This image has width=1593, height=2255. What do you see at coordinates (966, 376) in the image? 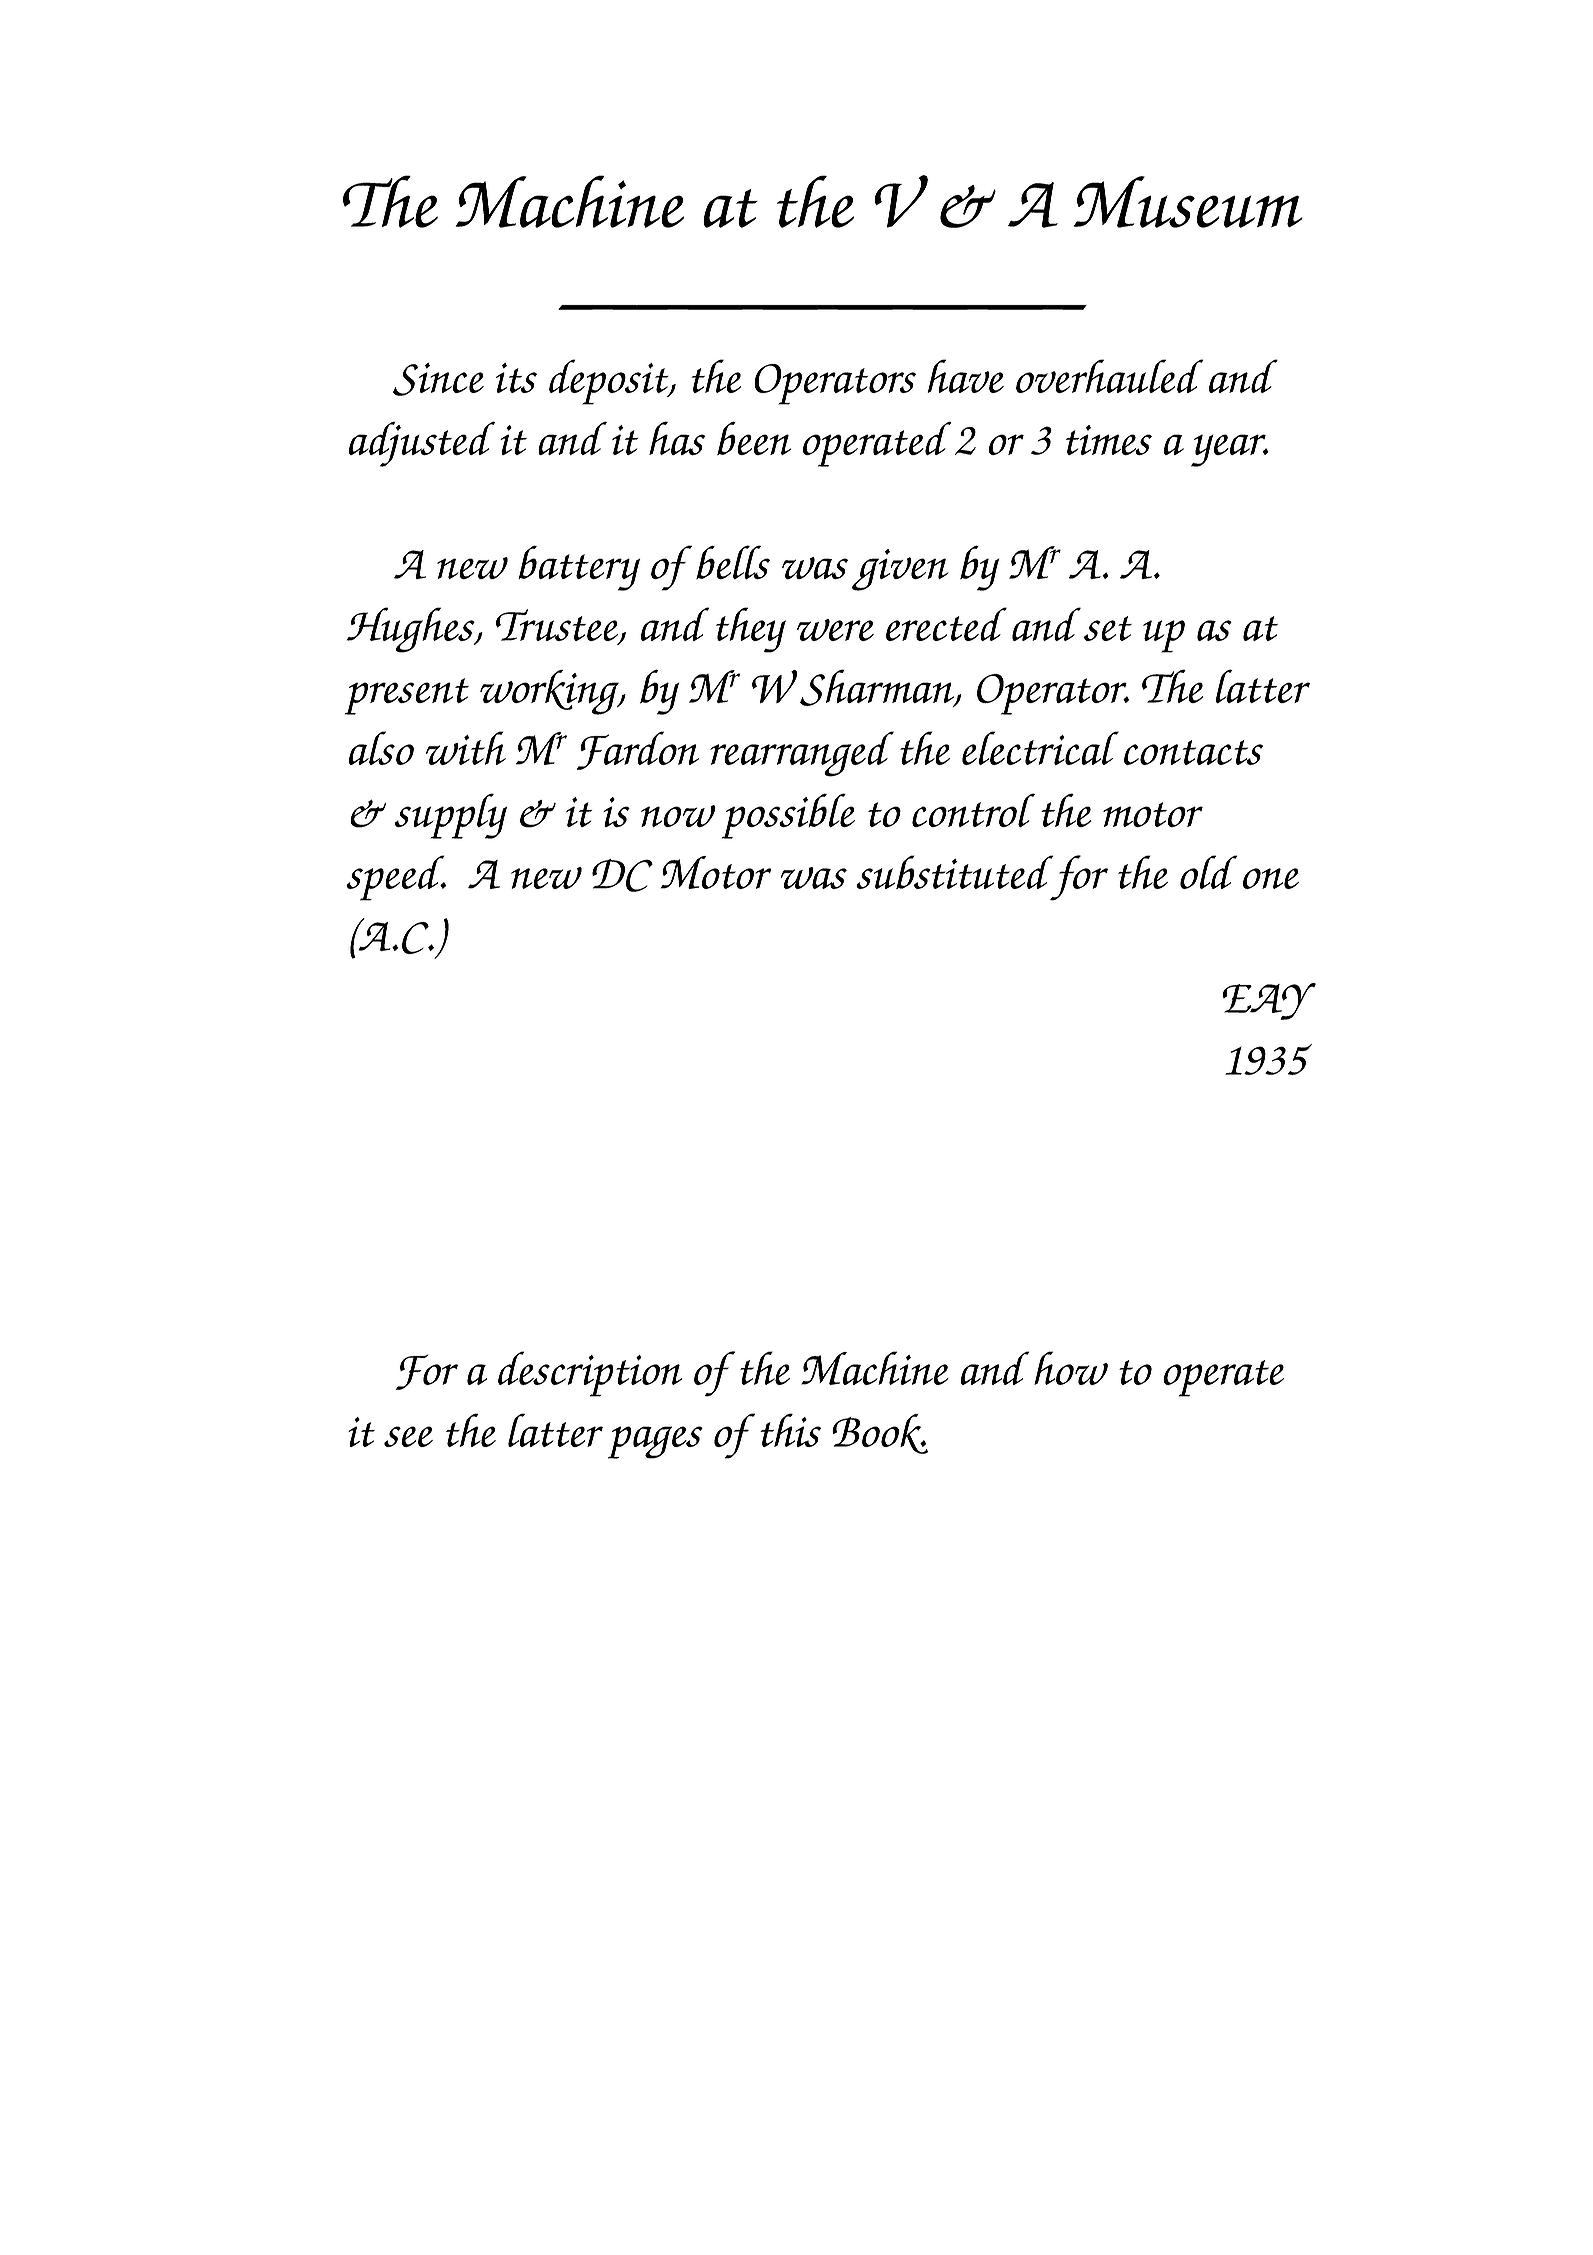
I see `have` at bounding box center [966, 376].
